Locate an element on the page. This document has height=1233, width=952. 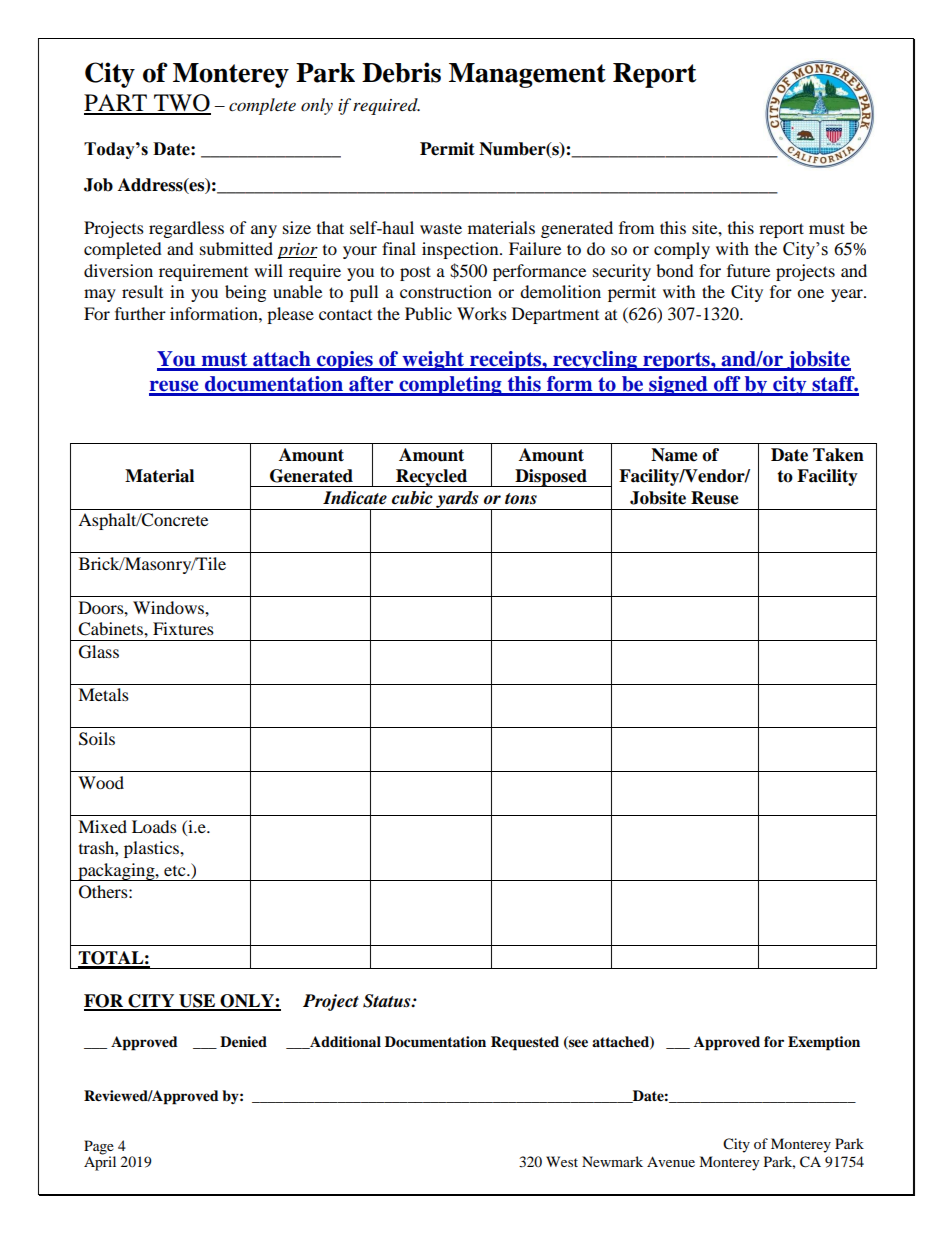
West is located at coordinates (562, 1161).
